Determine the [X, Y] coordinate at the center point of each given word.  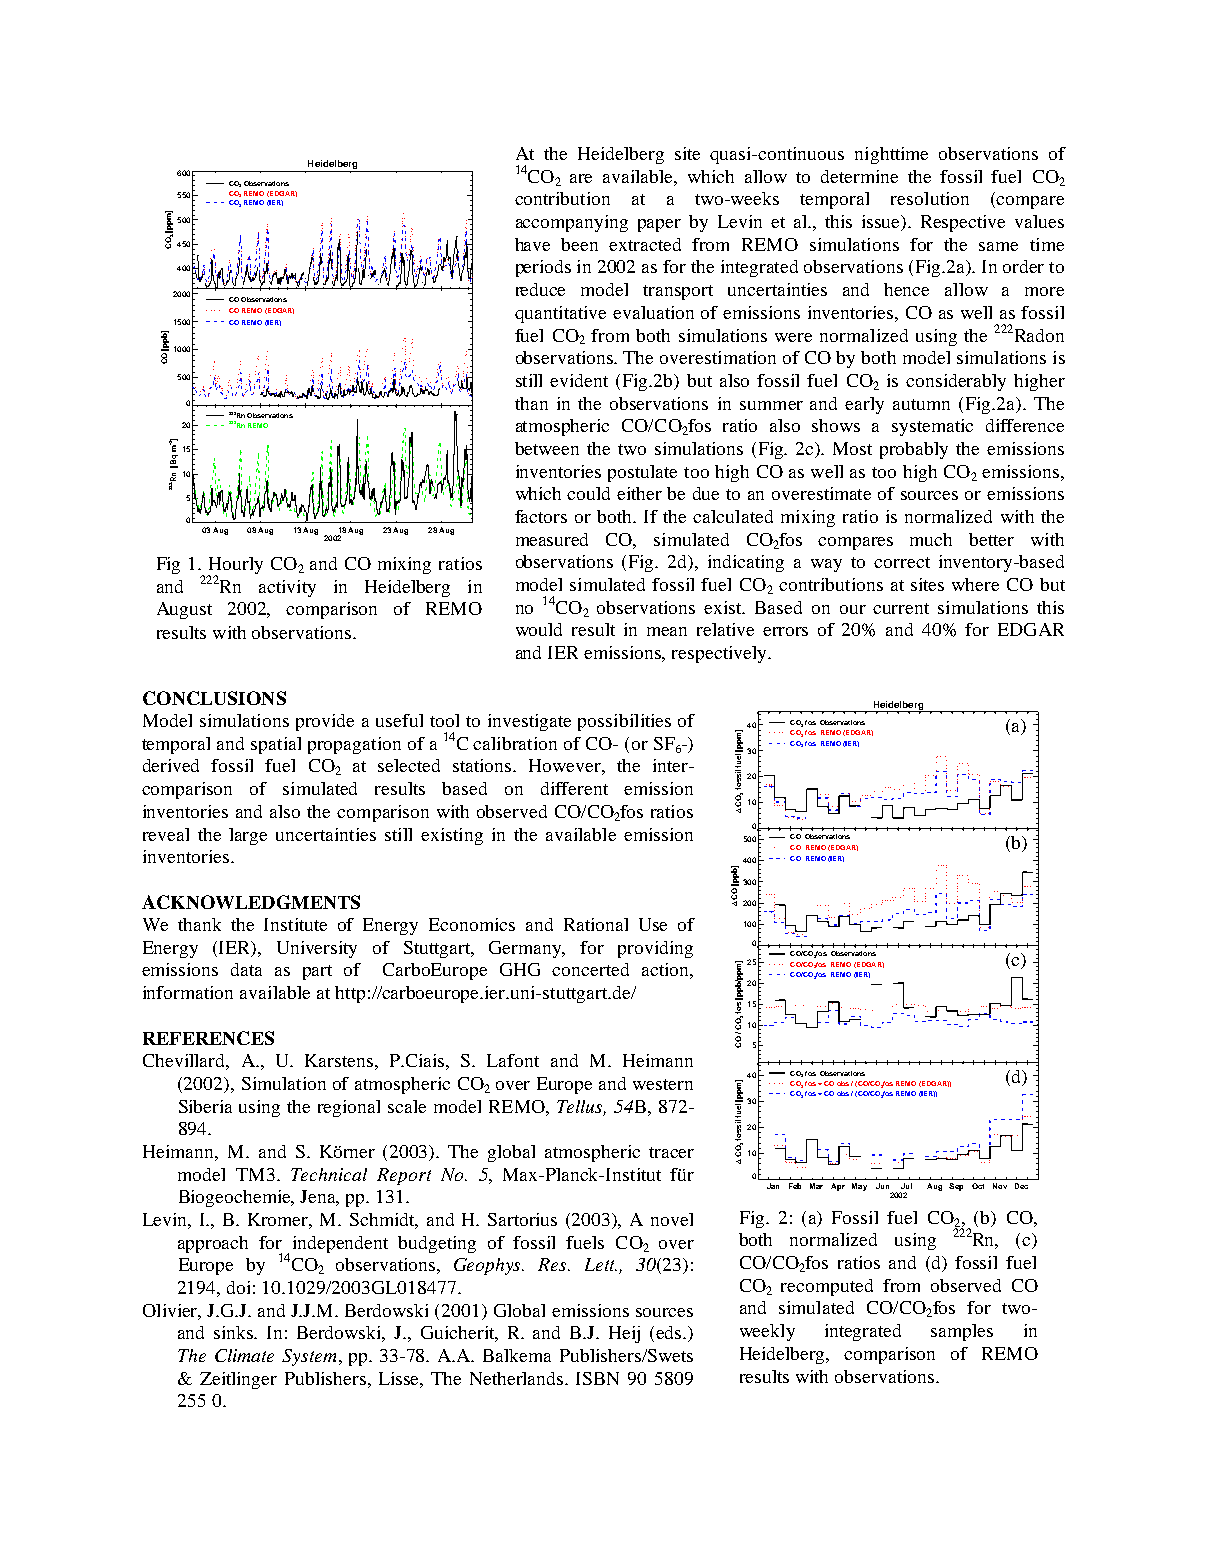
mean [667, 631]
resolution [930, 198]
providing [655, 949]
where [975, 584]
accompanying [572, 223]
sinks [235, 1332]
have [532, 244]
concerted [590, 969]
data [246, 969]
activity [287, 588]
